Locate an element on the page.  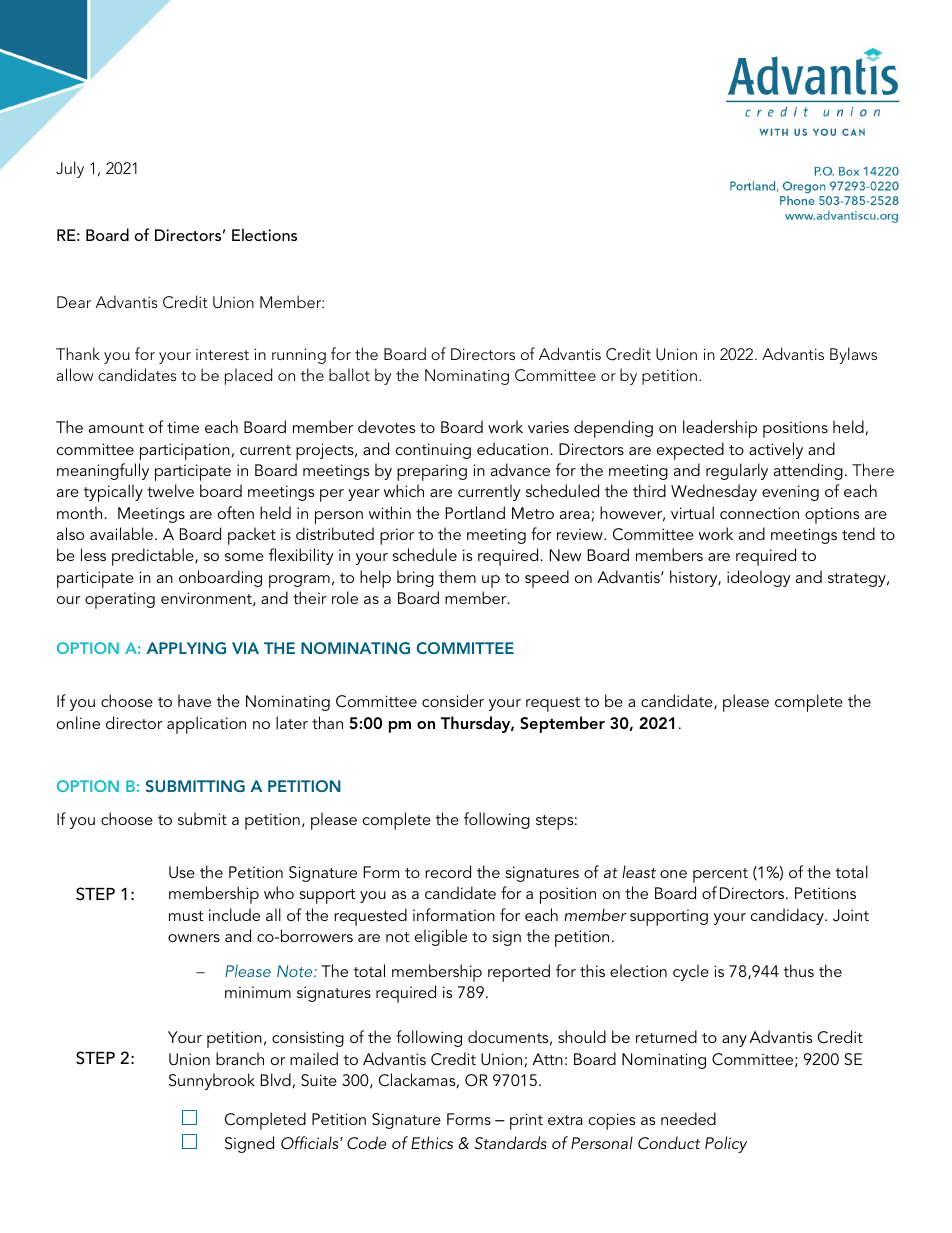
print is located at coordinates (526, 1121).
